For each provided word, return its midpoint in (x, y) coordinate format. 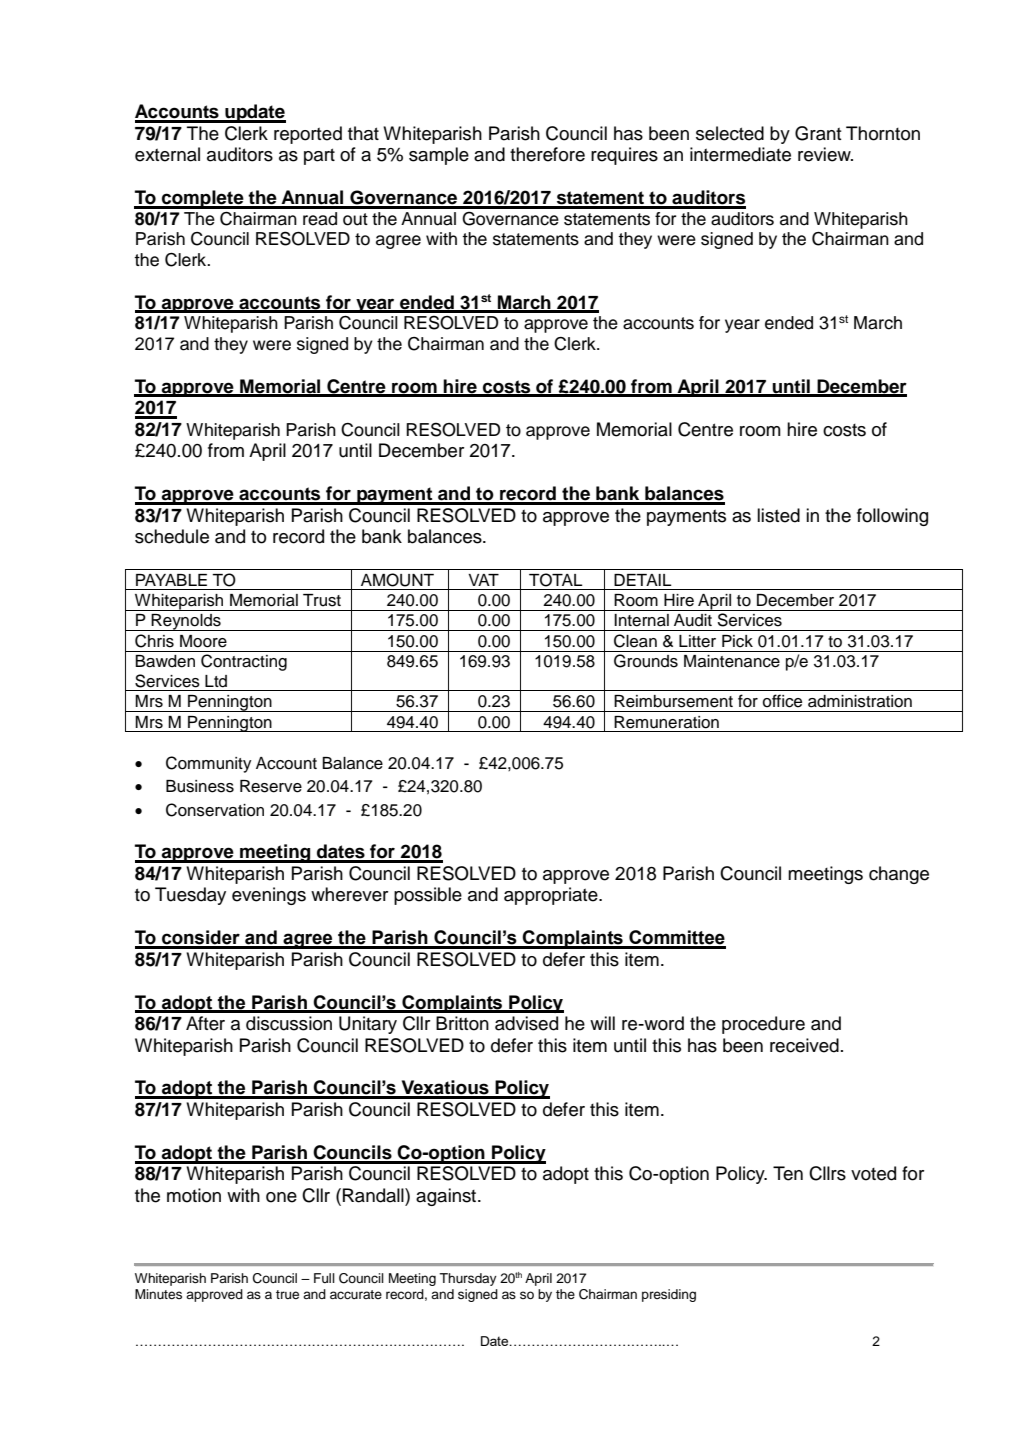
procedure (763, 1025)
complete (203, 199)
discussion (289, 1023)
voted (873, 1173)
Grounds (646, 661)
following (892, 517)
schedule (172, 536)
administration (860, 701)
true (287, 1294)
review (825, 154)
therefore (547, 154)
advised (526, 1023)
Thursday (468, 1279)
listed (778, 515)
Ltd (216, 681)
